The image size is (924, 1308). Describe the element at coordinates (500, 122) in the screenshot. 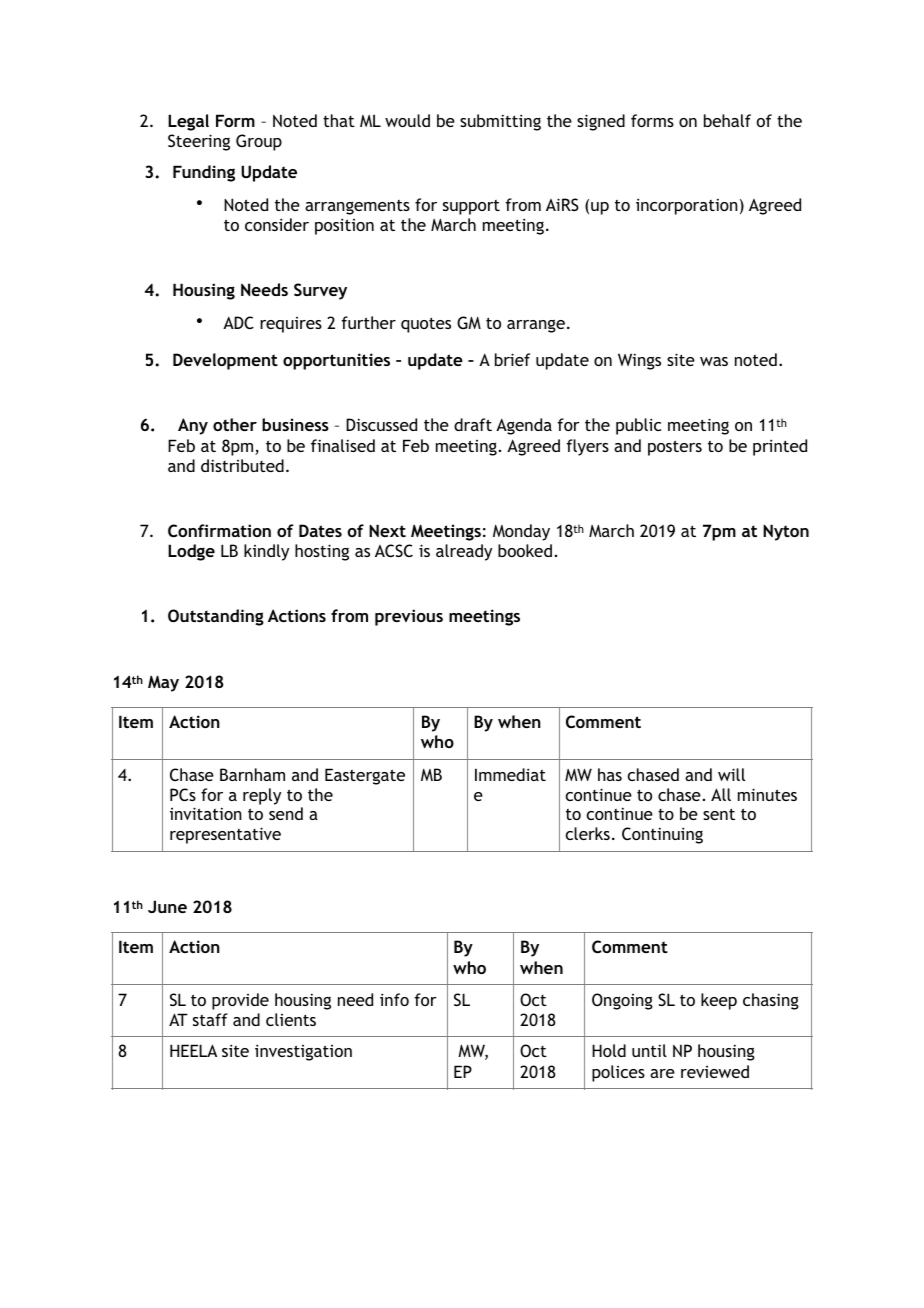

I see `submitting` at that location.
